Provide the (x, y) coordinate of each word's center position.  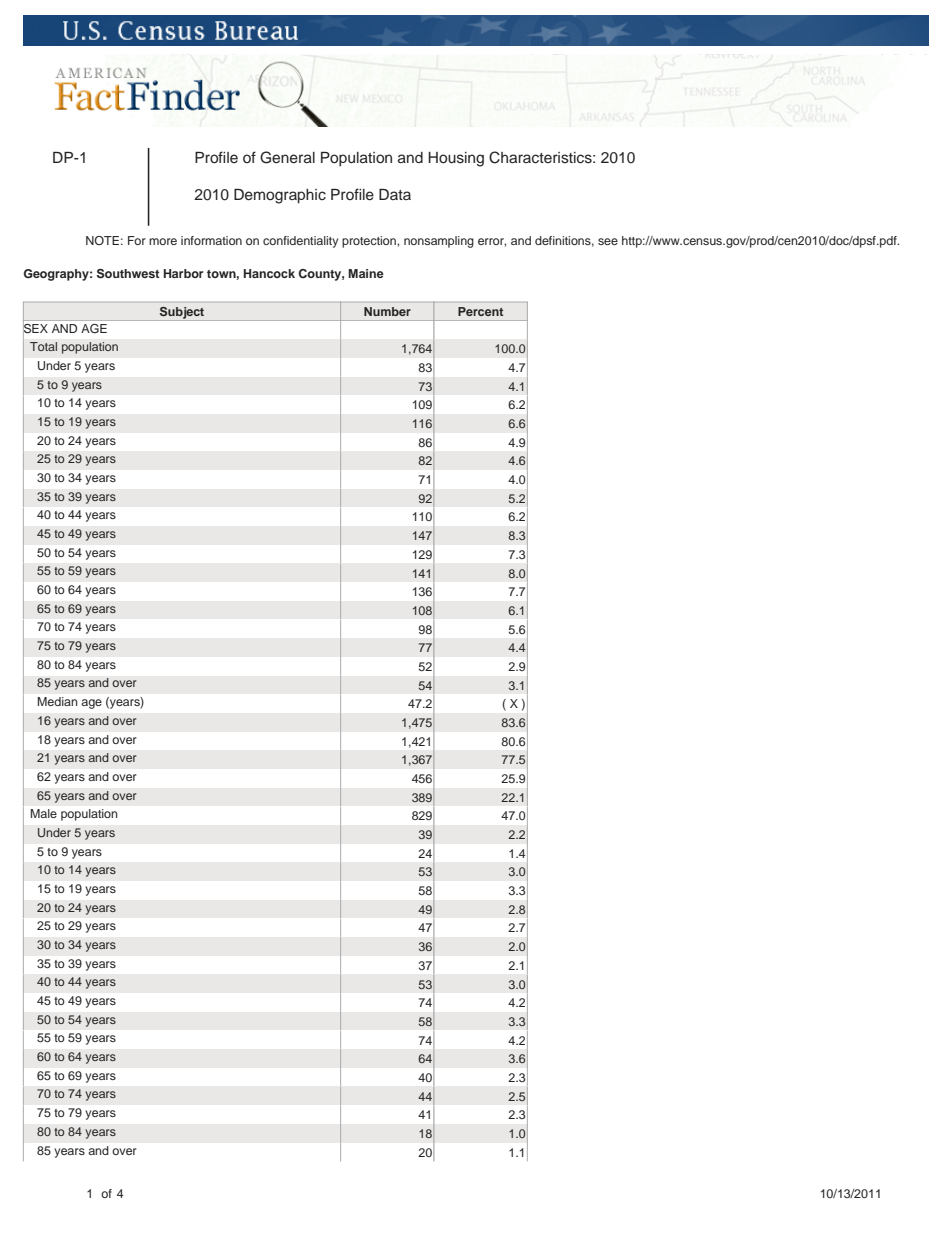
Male (44, 813)
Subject (182, 314)
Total (43, 346)
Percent (480, 311)
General (287, 157)
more (163, 241)
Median (58, 701)
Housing (456, 159)
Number (387, 311)
